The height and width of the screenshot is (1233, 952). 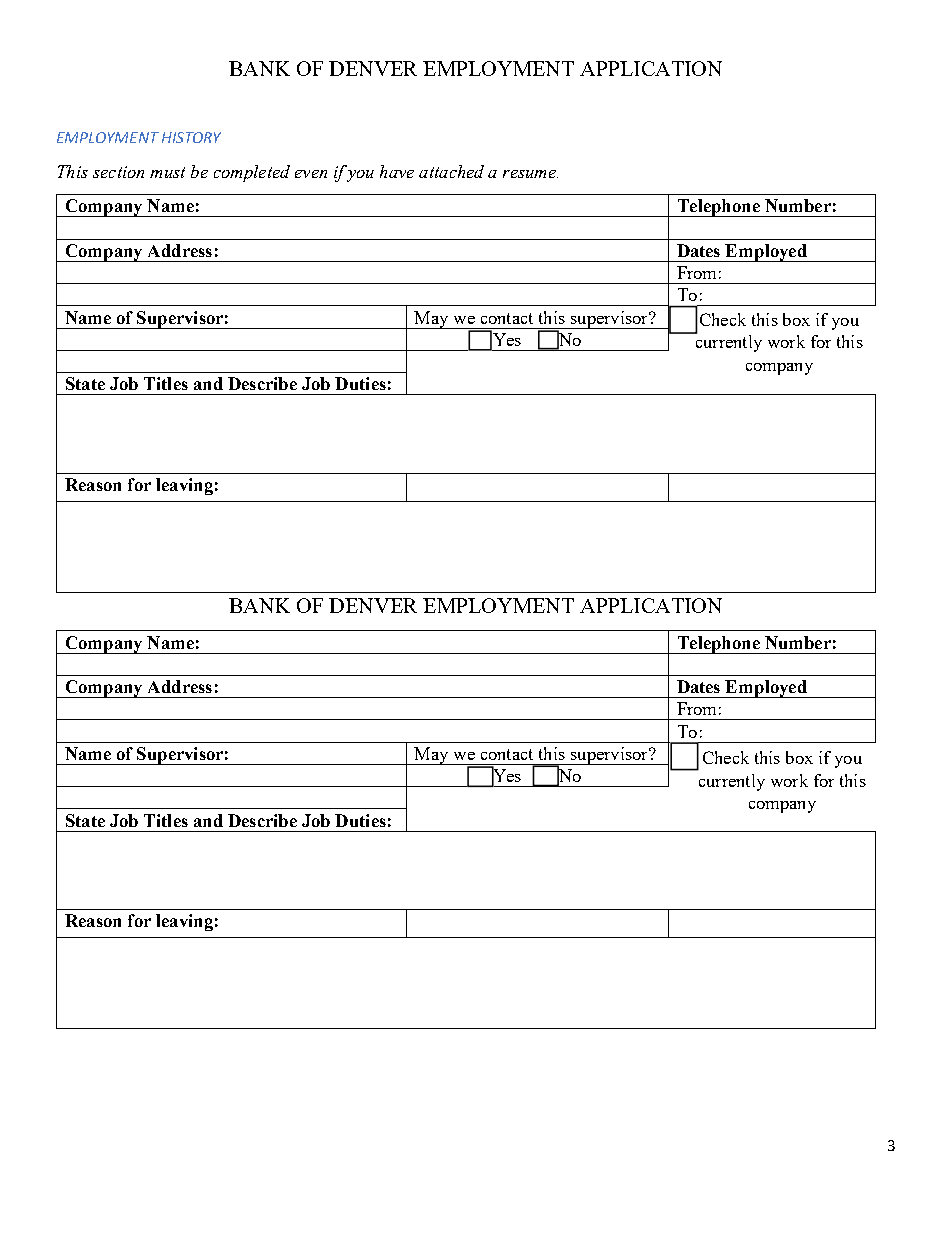 I want to click on completed, so click(x=252, y=173).
